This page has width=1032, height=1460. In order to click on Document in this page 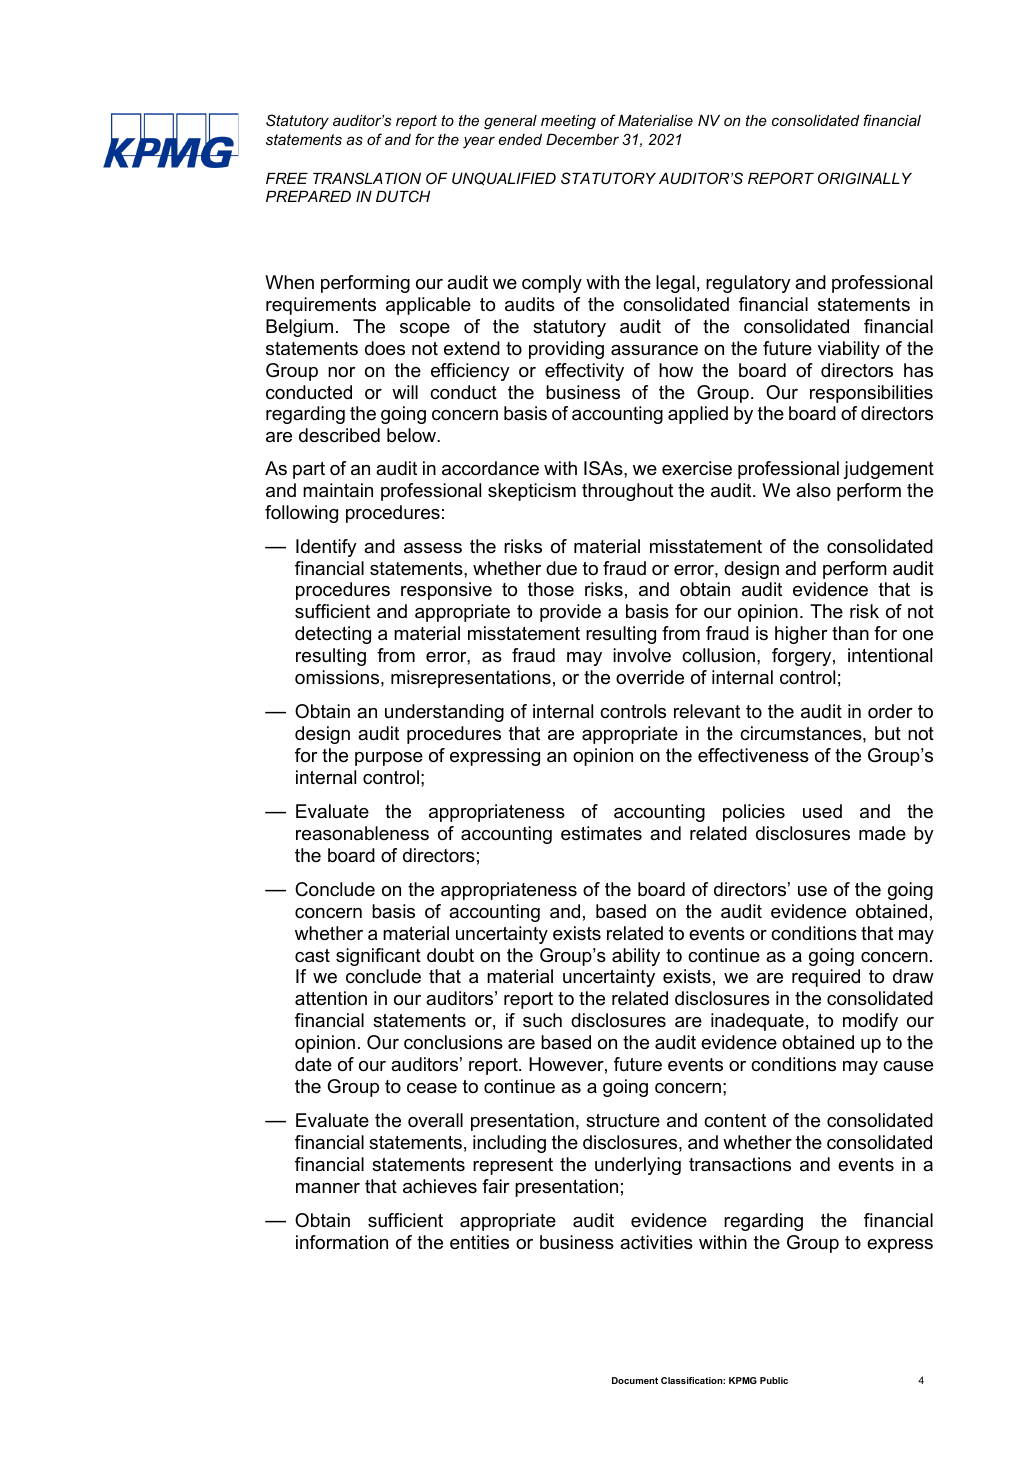, I will do `click(635, 1380)`.
